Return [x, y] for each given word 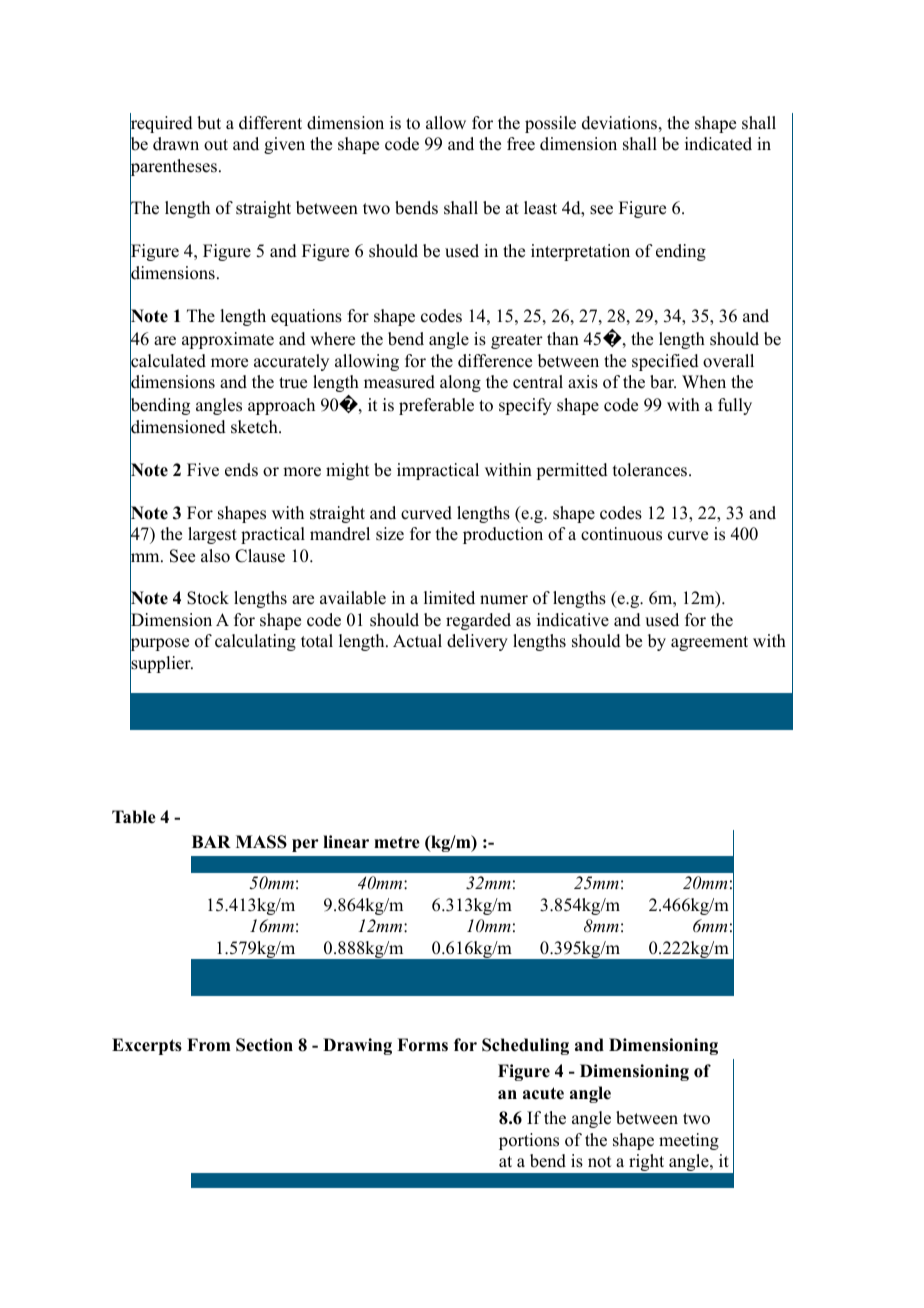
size [390, 534]
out [216, 145]
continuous [621, 534]
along [460, 383]
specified [665, 362]
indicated [718, 144]
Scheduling [525, 1046]
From [209, 1045]
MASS [261, 842]
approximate [228, 340]
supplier [161, 665]
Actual [417, 641]
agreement [709, 643]
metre [397, 842]
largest [212, 535]
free [521, 144]
